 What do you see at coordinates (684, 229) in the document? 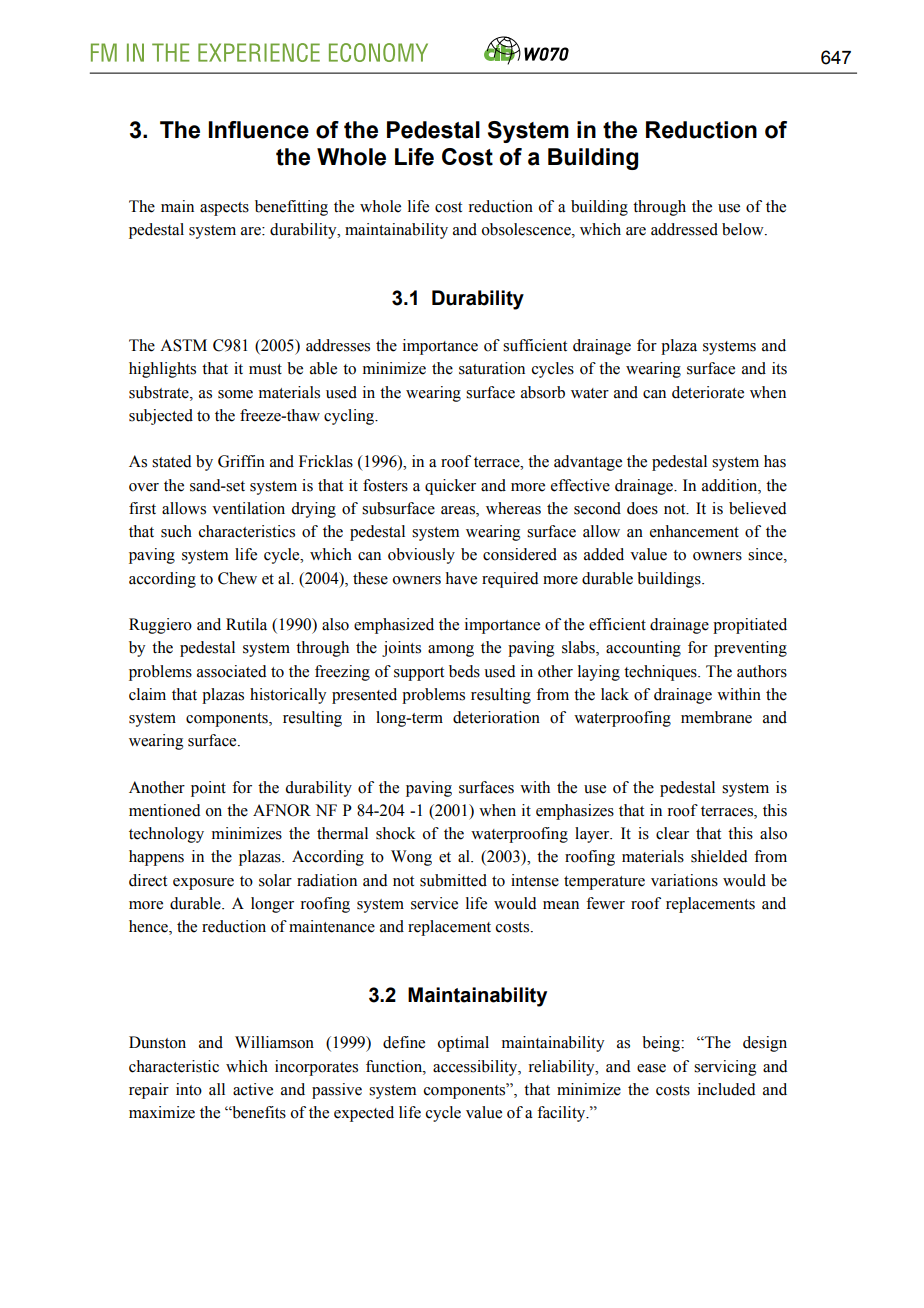
I see `addressed` at bounding box center [684, 229].
